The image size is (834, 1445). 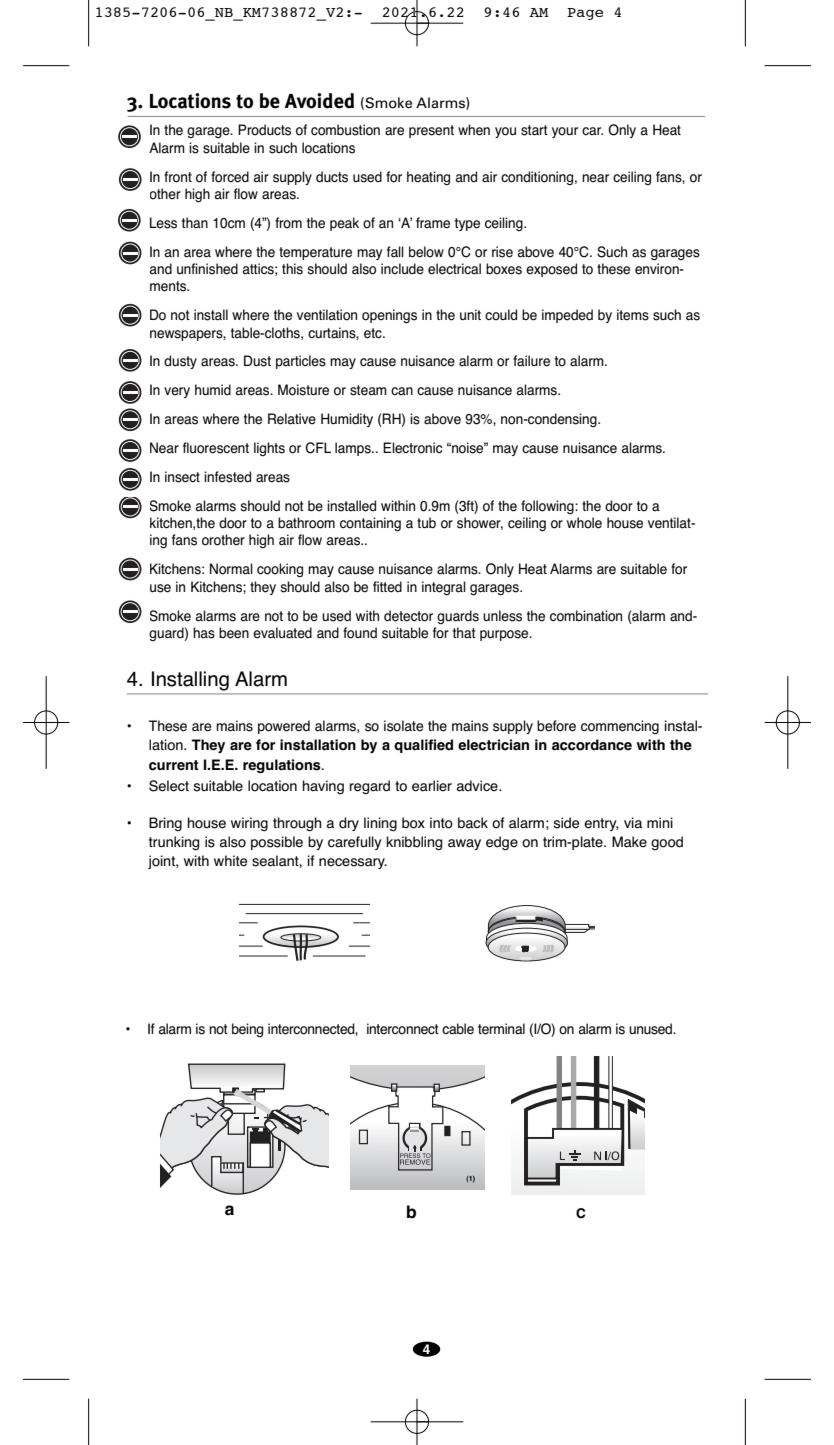 I want to click on Page, so click(x=585, y=14).
